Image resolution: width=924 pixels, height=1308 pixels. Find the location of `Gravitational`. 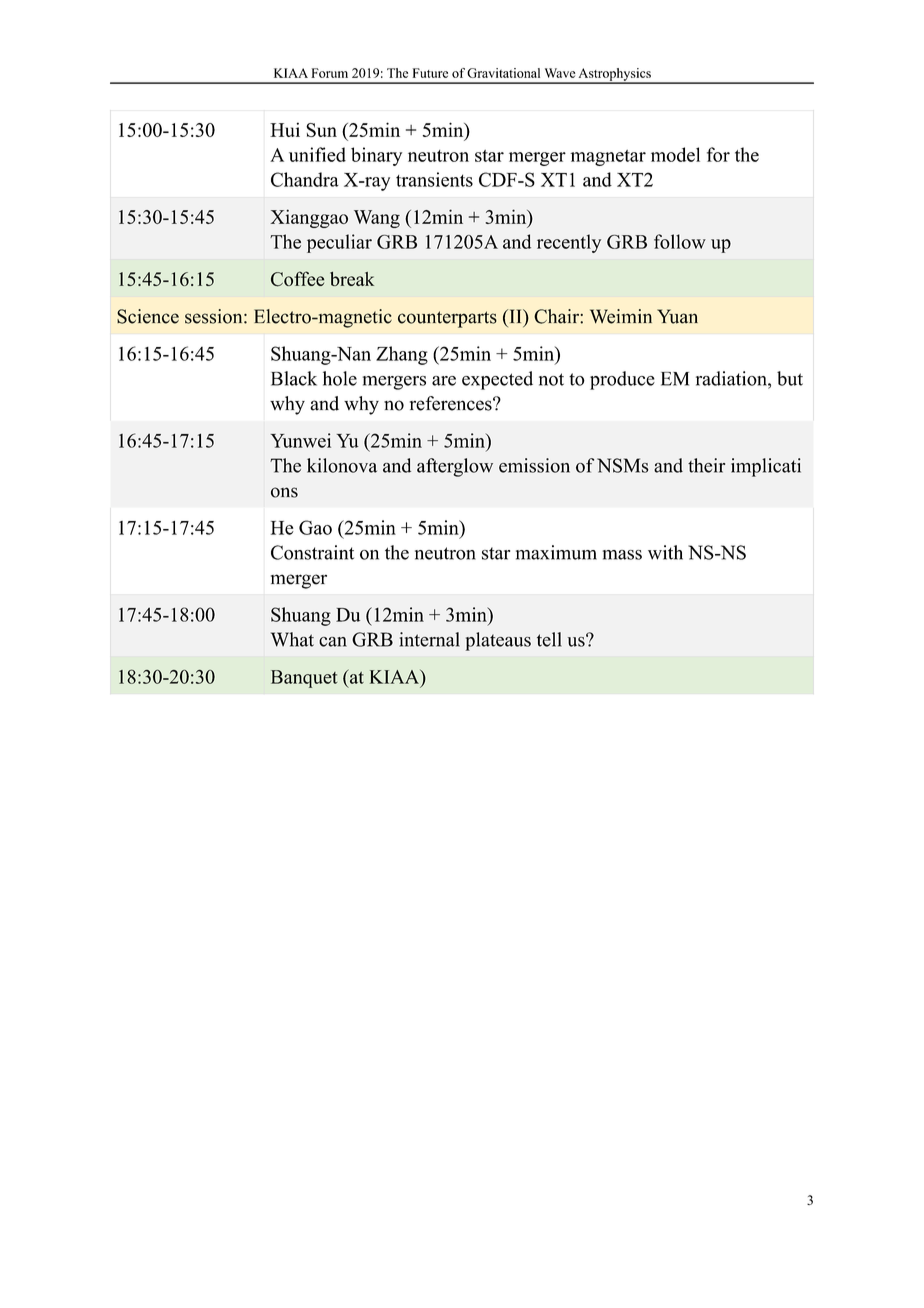

Gravitational is located at coordinates (503, 73).
